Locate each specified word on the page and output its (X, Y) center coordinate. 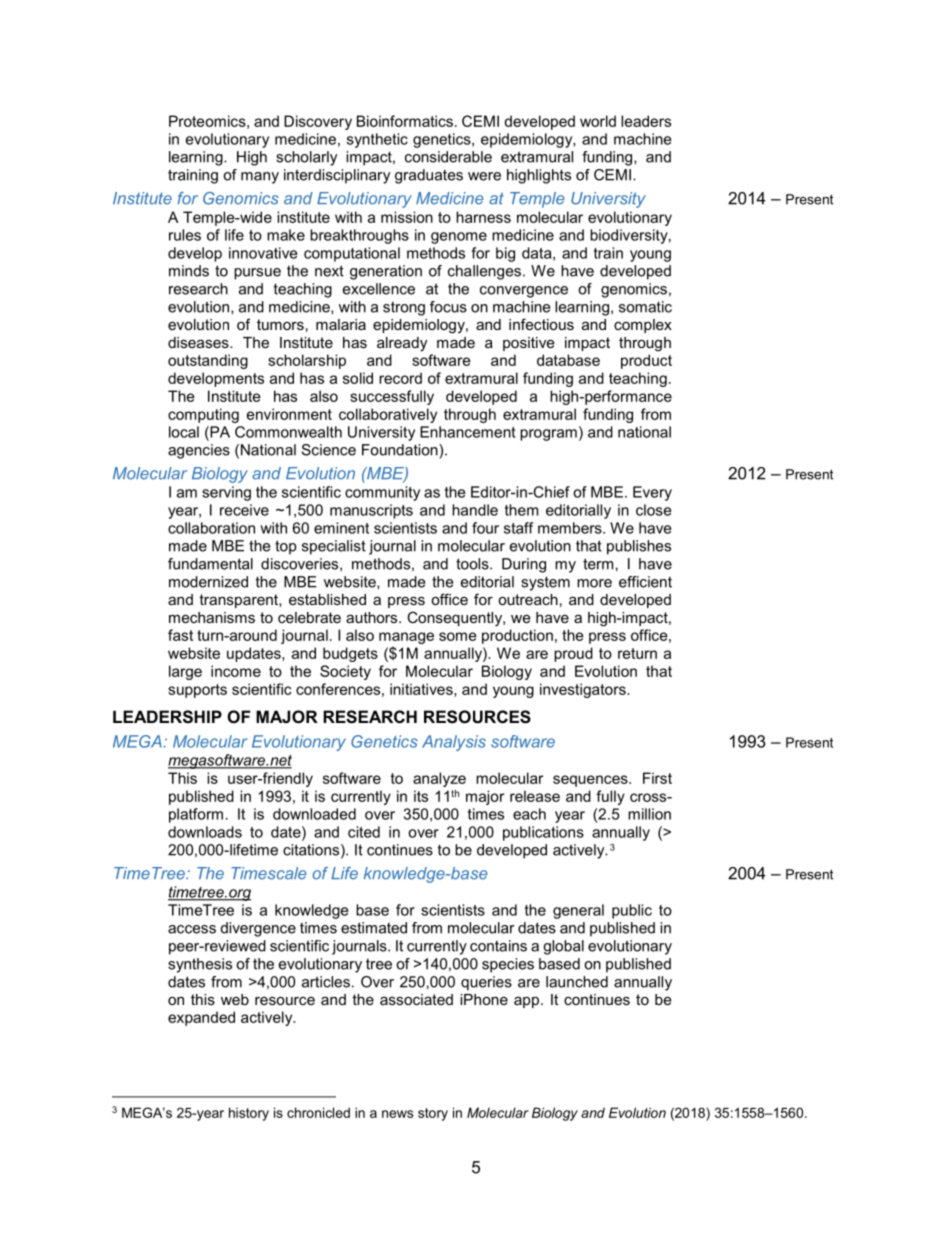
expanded (201, 1018)
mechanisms (212, 617)
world (598, 121)
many (260, 178)
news (397, 1114)
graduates (429, 176)
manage (406, 638)
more (594, 583)
